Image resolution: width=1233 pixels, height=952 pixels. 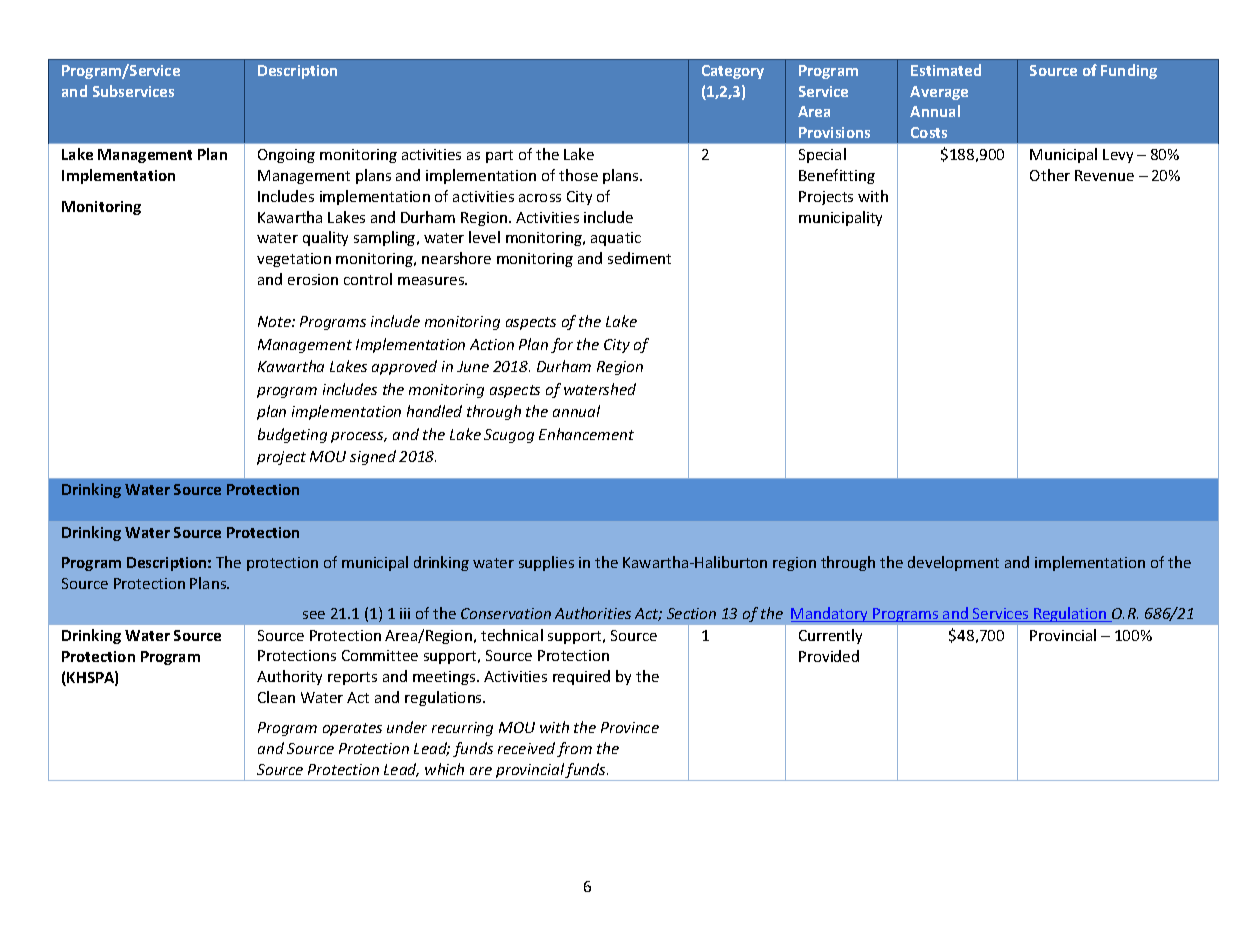 What do you see at coordinates (368, 279) in the page?
I see `control` at bounding box center [368, 279].
